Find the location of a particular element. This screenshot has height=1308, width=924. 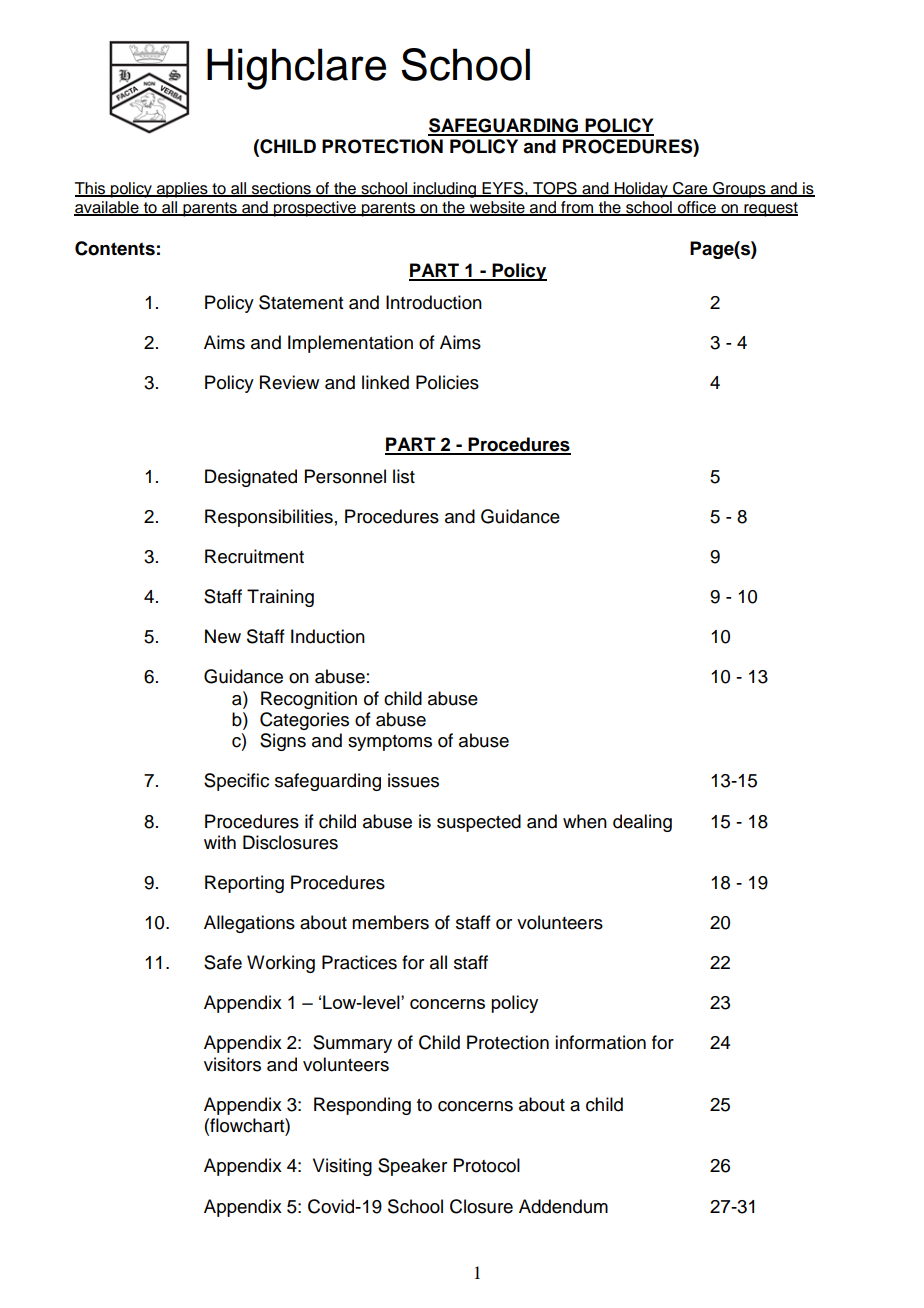

applies is located at coordinates (182, 190).
